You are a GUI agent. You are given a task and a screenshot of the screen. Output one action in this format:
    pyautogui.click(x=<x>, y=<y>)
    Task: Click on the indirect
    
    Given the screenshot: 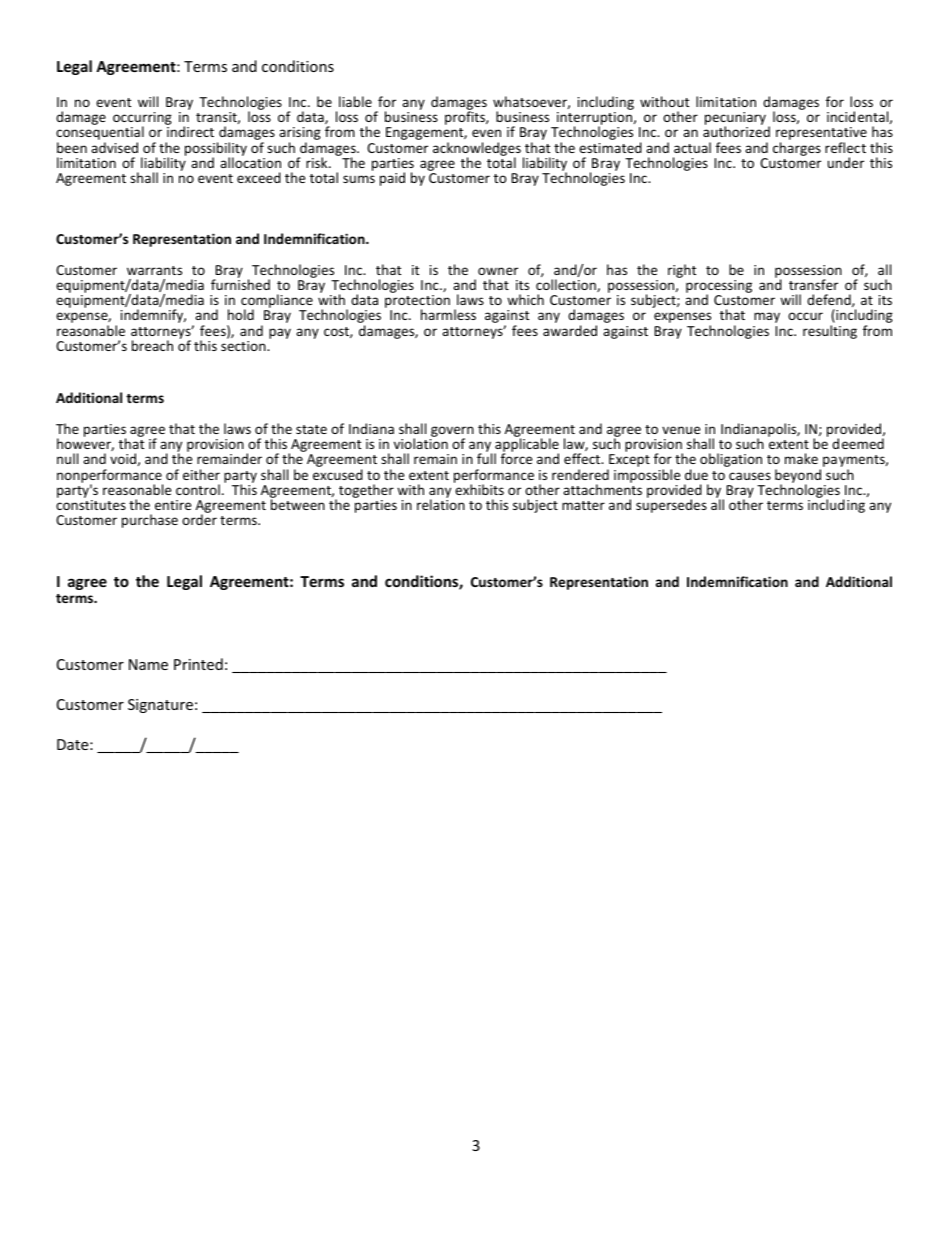 What is the action you would take?
    pyautogui.click(x=190, y=131)
